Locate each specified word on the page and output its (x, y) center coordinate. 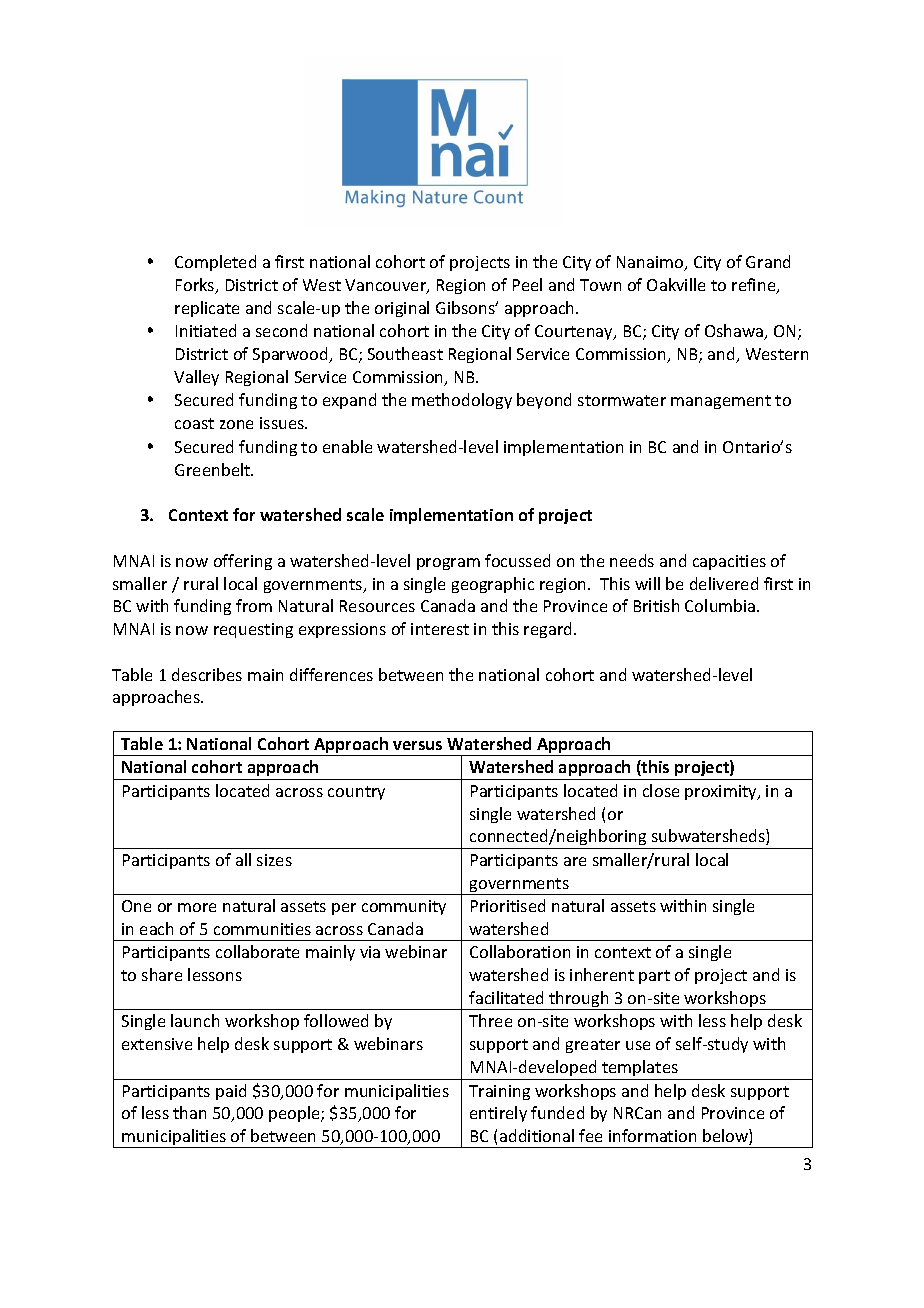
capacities (729, 562)
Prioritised (508, 905)
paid (231, 1092)
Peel (527, 284)
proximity (722, 792)
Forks (196, 286)
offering (243, 562)
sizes (274, 860)
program (448, 564)
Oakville (676, 284)
